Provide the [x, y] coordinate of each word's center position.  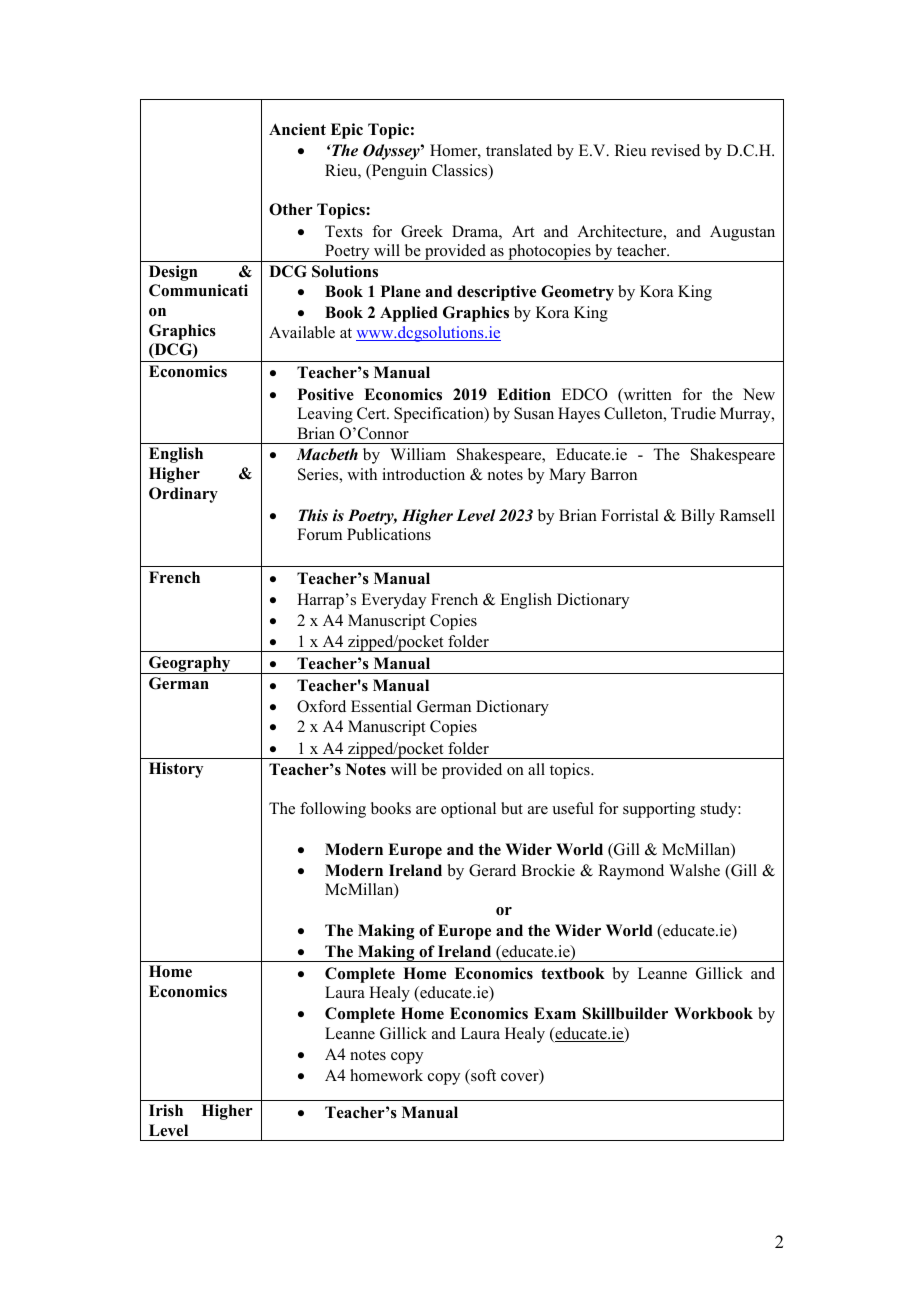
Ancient [297, 129]
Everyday [393, 601]
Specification [440, 415]
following [333, 810]
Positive [326, 394]
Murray [746, 415]
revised [675, 150]
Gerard [492, 870]
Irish [166, 1110]
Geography [190, 665]
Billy [698, 517]
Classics [461, 171]
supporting [659, 810]
